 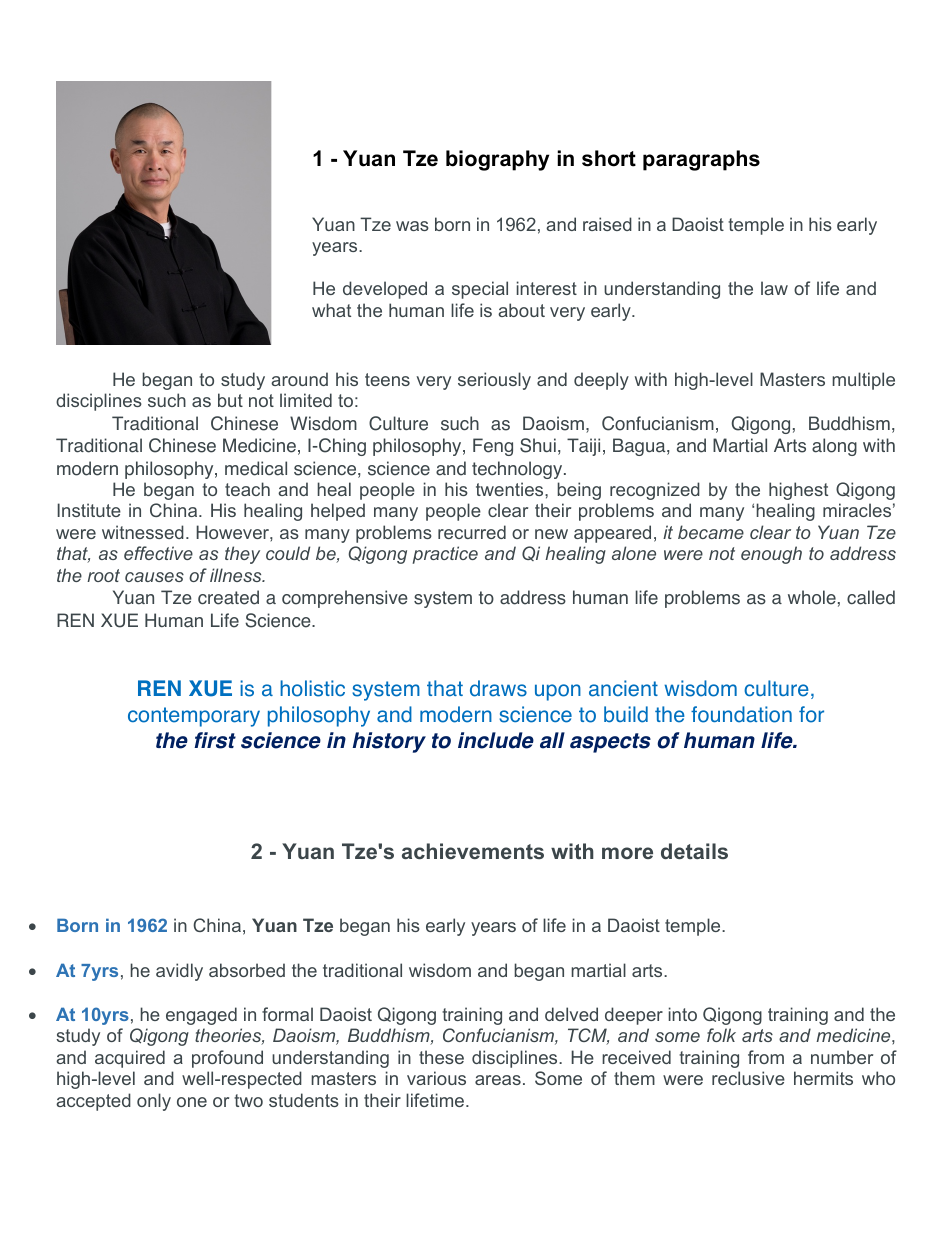 I want to click on created, so click(x=228, y=597).
